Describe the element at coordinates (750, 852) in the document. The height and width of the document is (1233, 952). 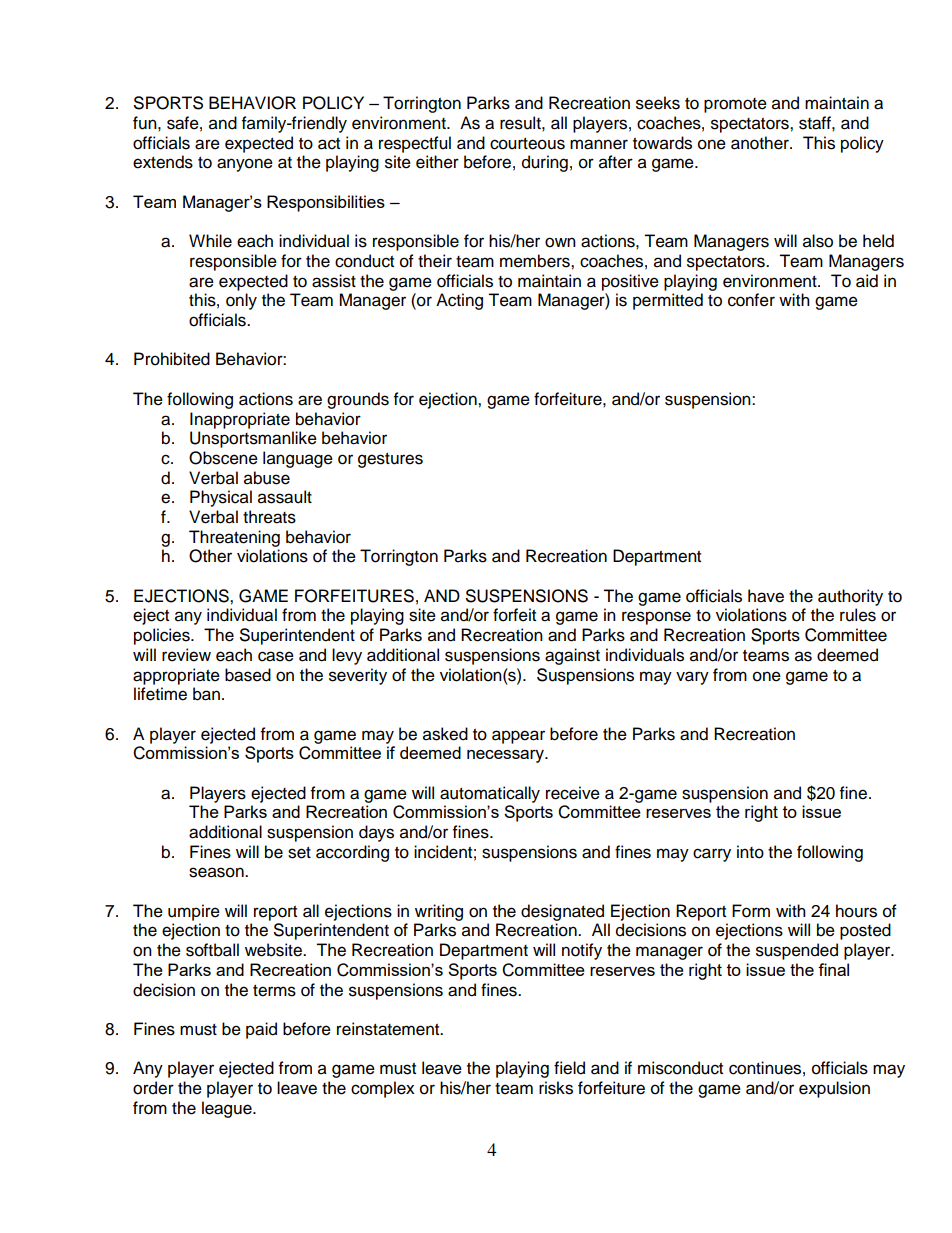
I see `into` at that location.
